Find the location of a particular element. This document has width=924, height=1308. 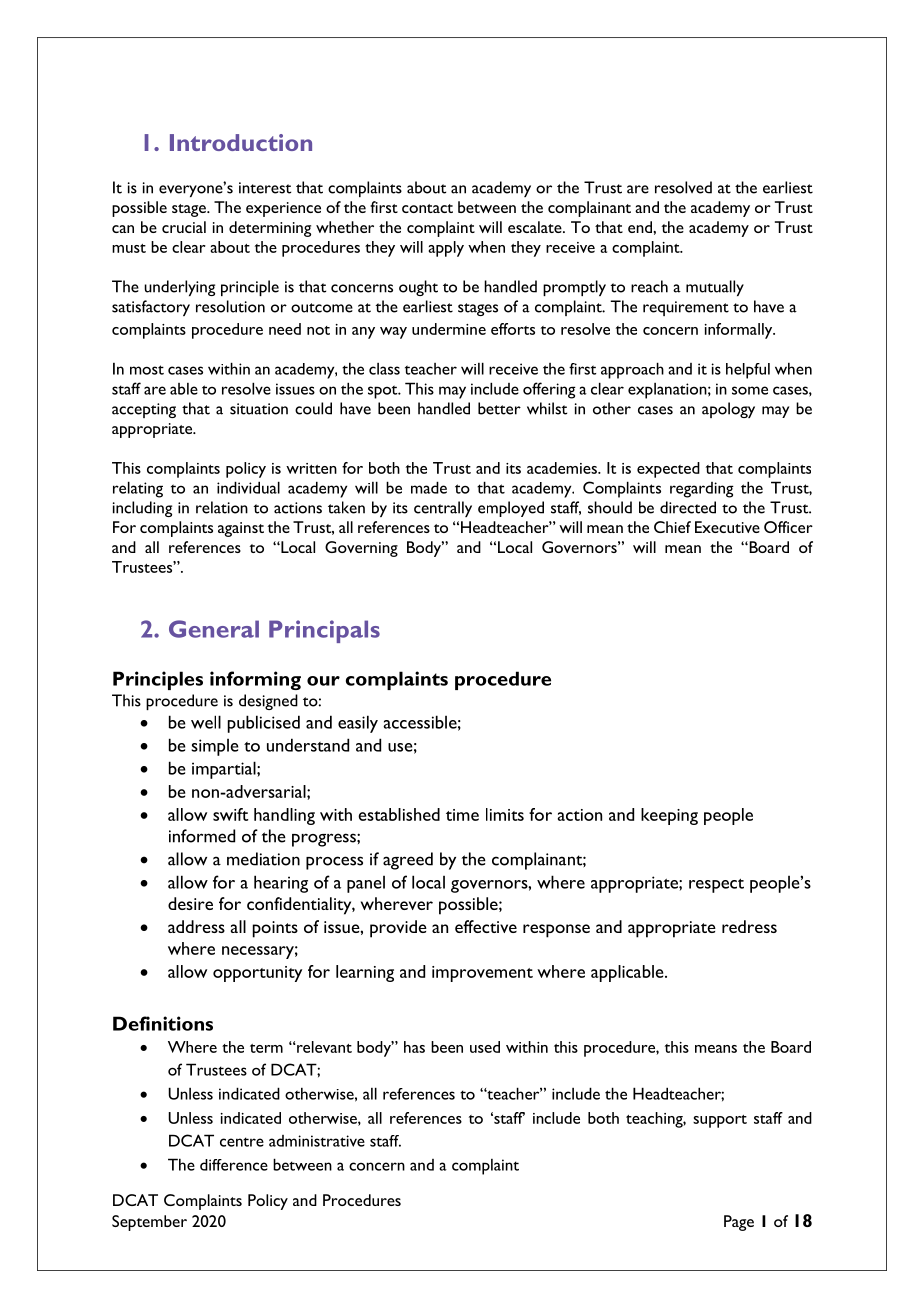

well is located at coordinates (206, 722).
